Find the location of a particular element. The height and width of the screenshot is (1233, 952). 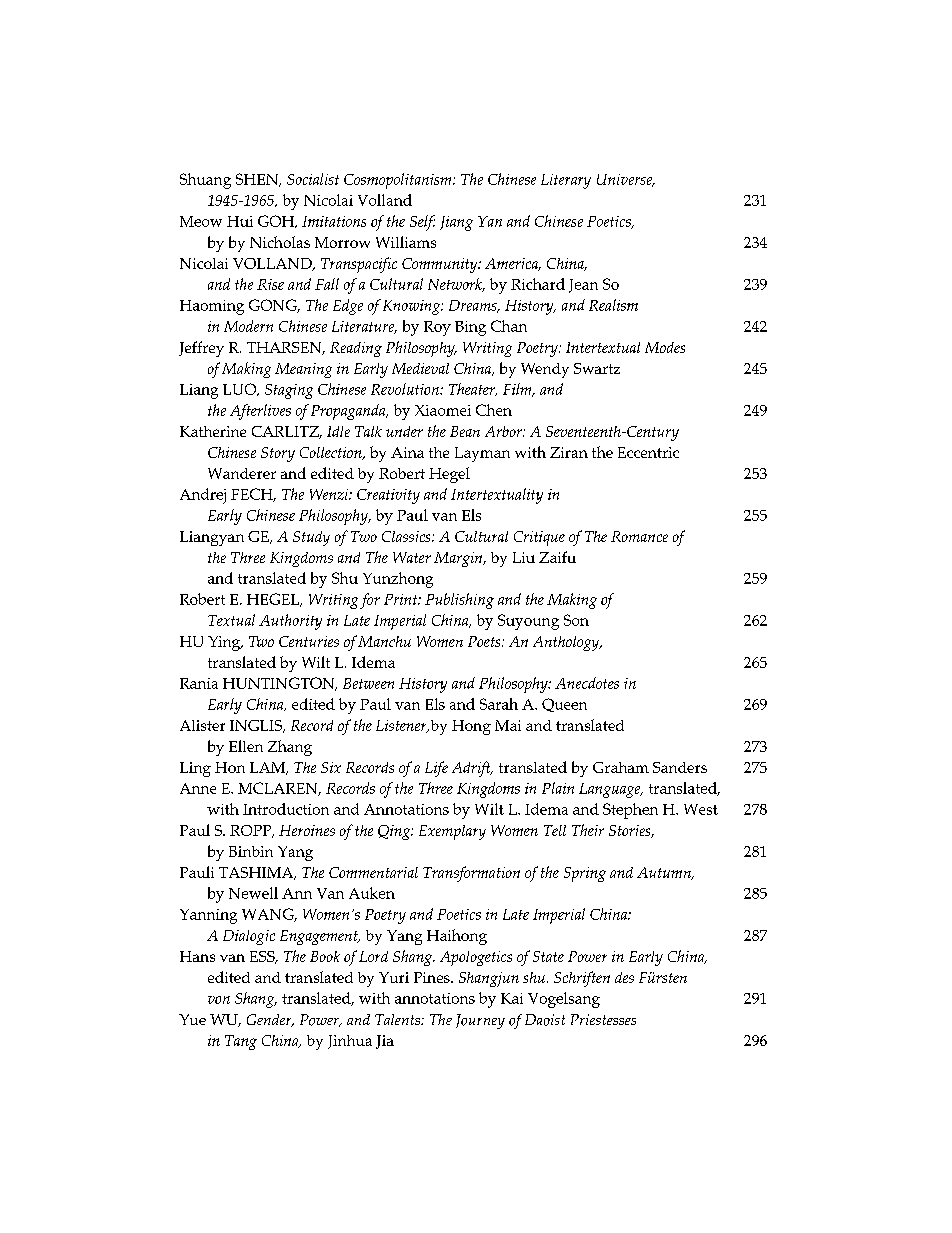

Authority is located at coordinates (290, 622).
